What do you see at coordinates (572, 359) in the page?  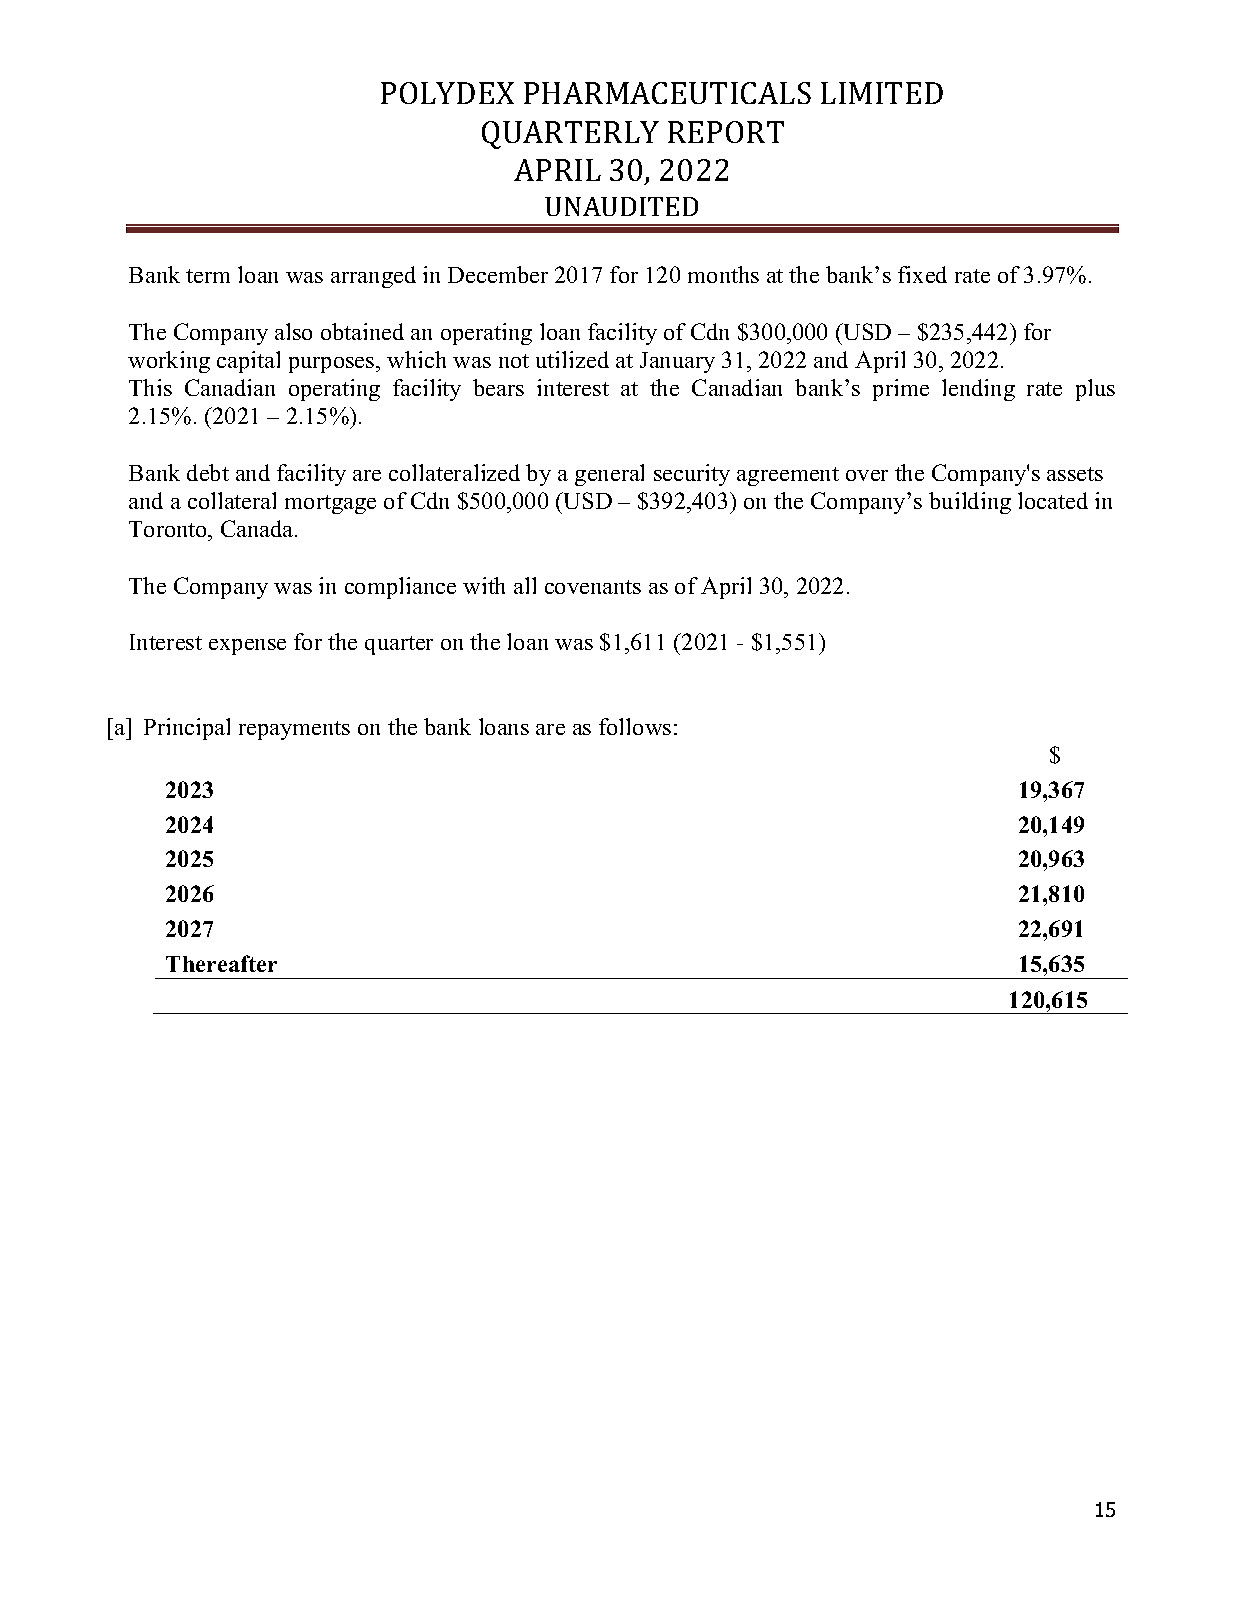 I see `utilized` at bounding box center [572, 359].
